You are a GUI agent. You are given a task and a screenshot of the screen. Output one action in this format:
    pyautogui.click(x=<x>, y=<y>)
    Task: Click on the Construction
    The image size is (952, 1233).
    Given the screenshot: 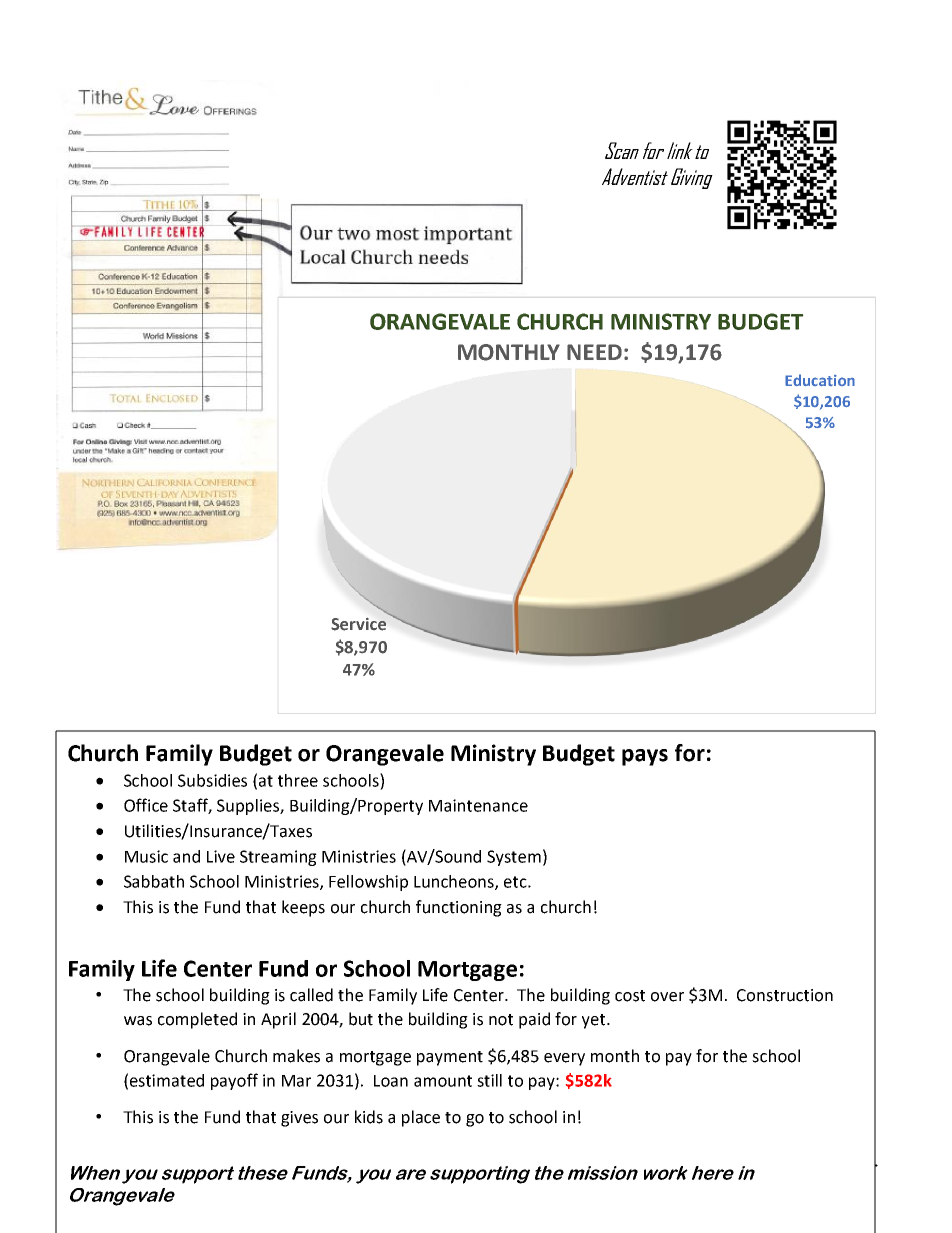 What is the action you would take?
    pyautogui.click(x=785, y=995)
